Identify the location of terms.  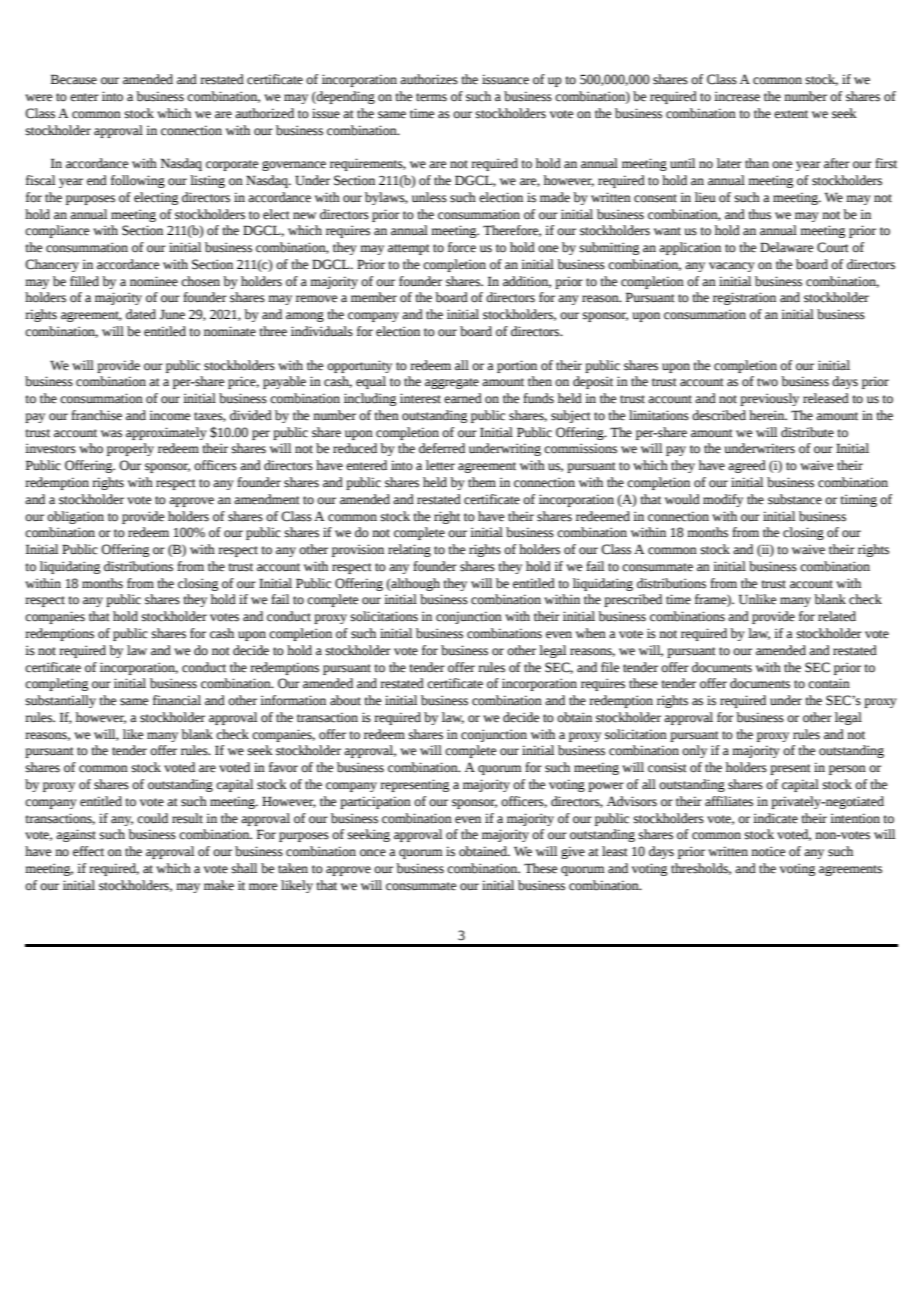
(431, 97).
